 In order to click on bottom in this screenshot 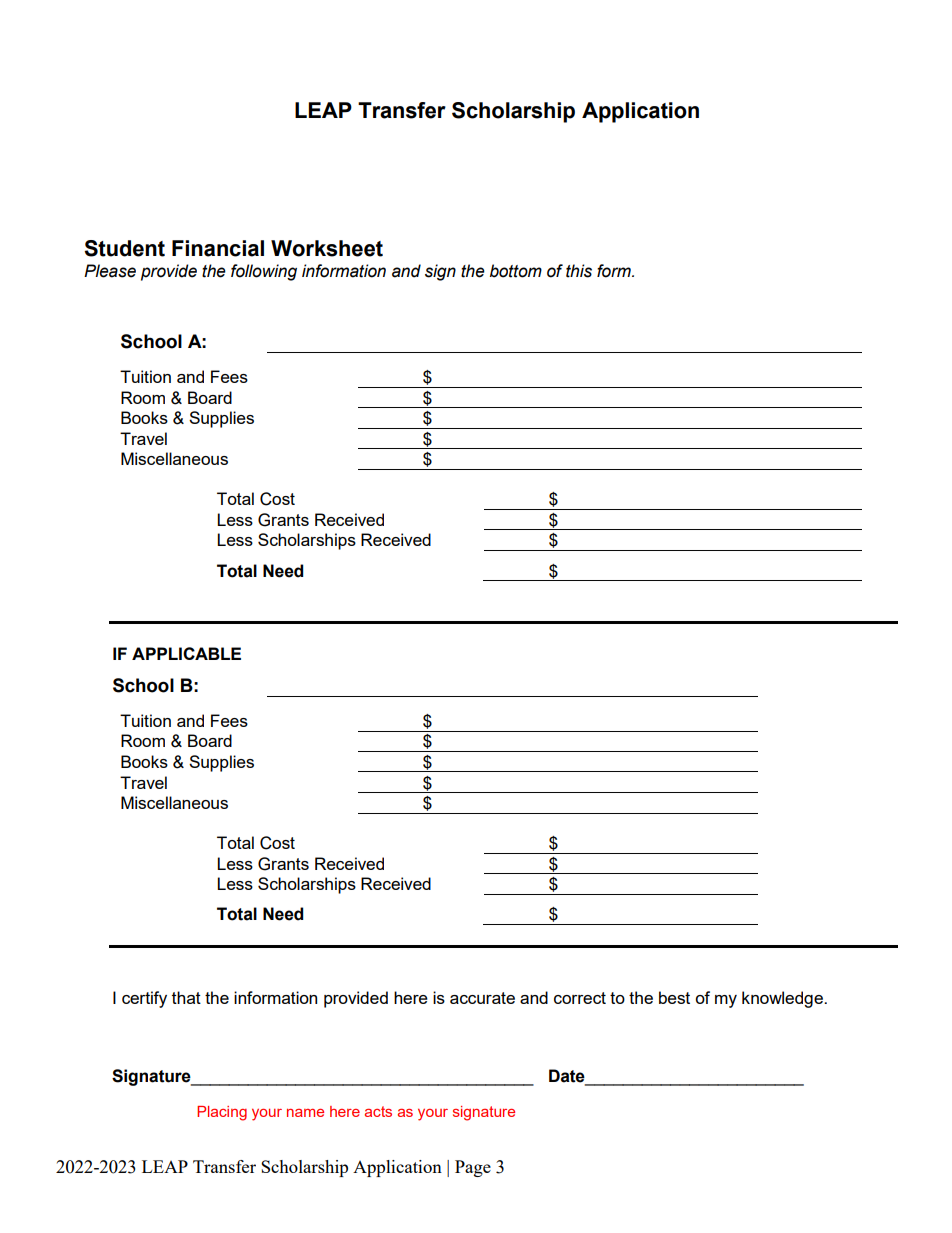, I will do `click(516, 271)`.
